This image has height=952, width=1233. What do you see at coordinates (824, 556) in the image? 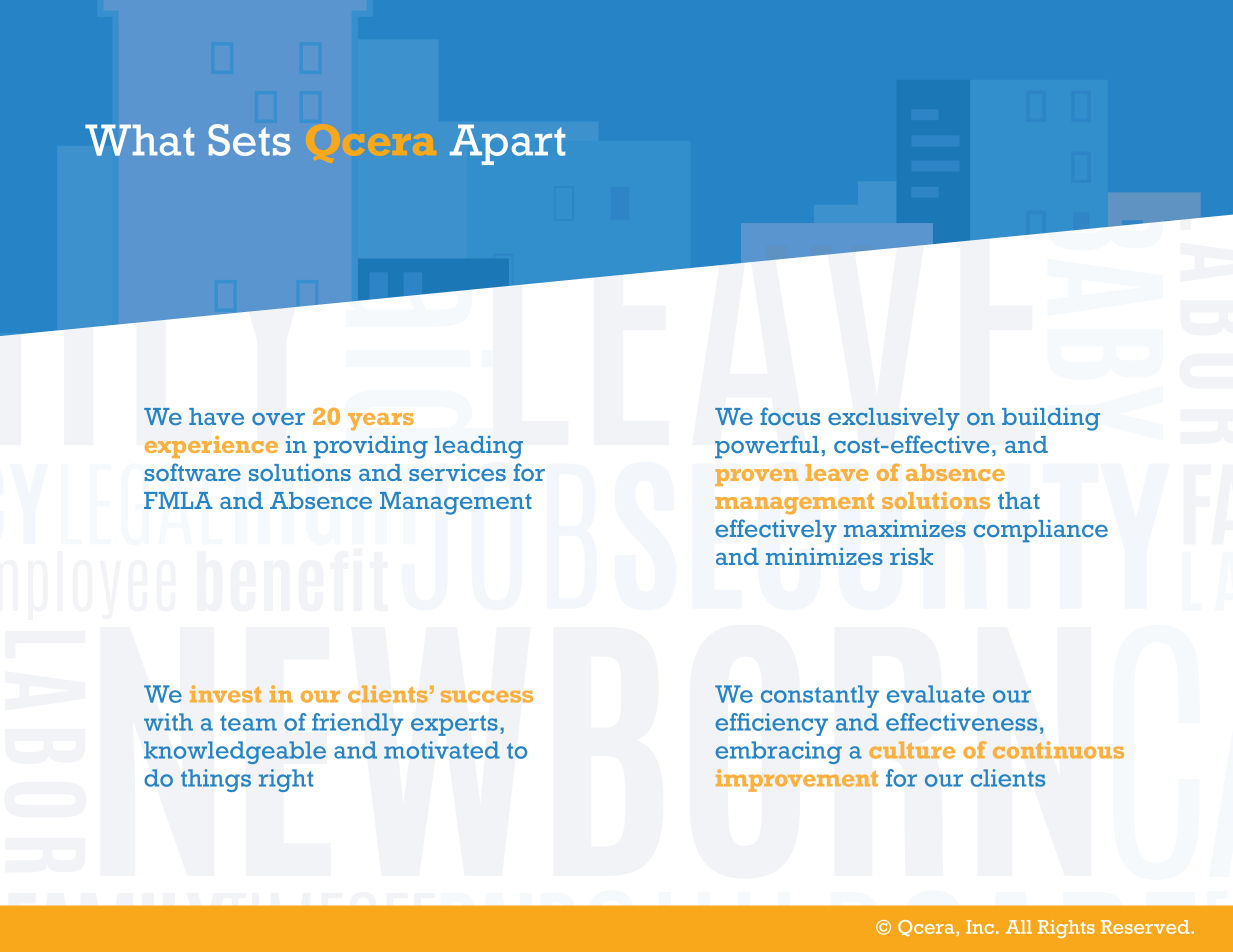
I see `minimizes` at bounding box center [824, 556].
